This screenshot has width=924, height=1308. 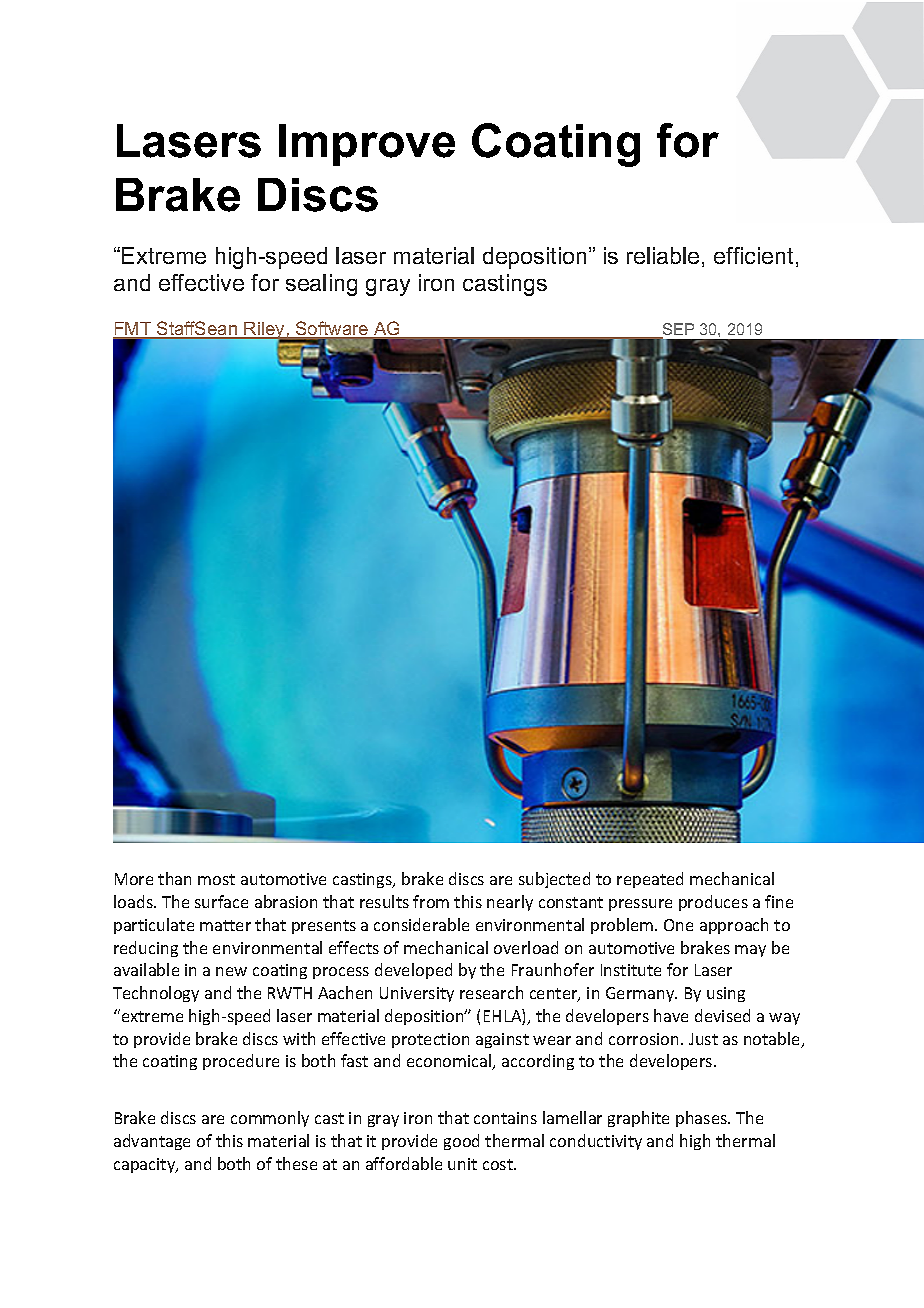 I want to click on sealing, so click(x=321, y=285).
